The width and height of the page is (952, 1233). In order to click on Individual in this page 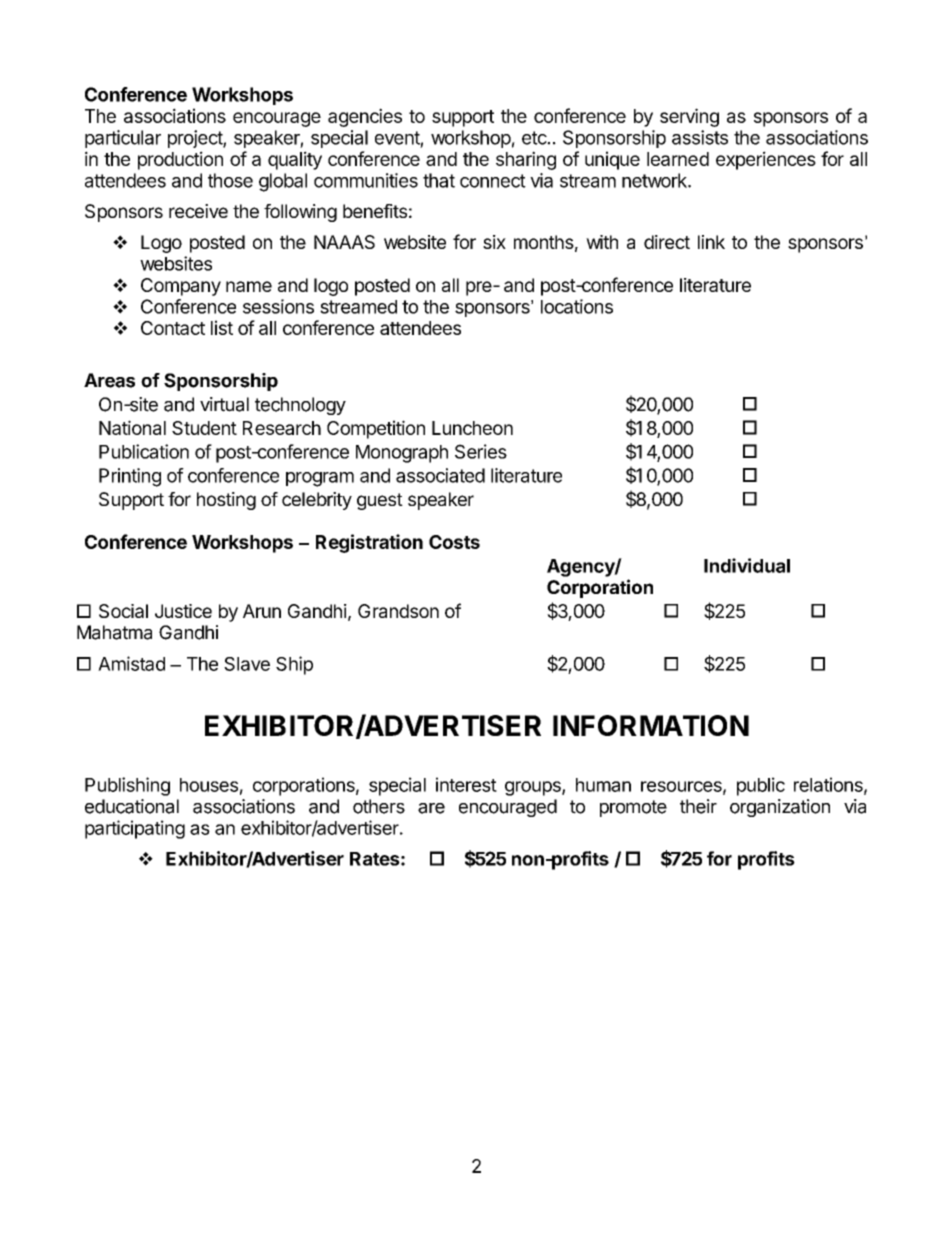, I will do `click(747, 565)`.
